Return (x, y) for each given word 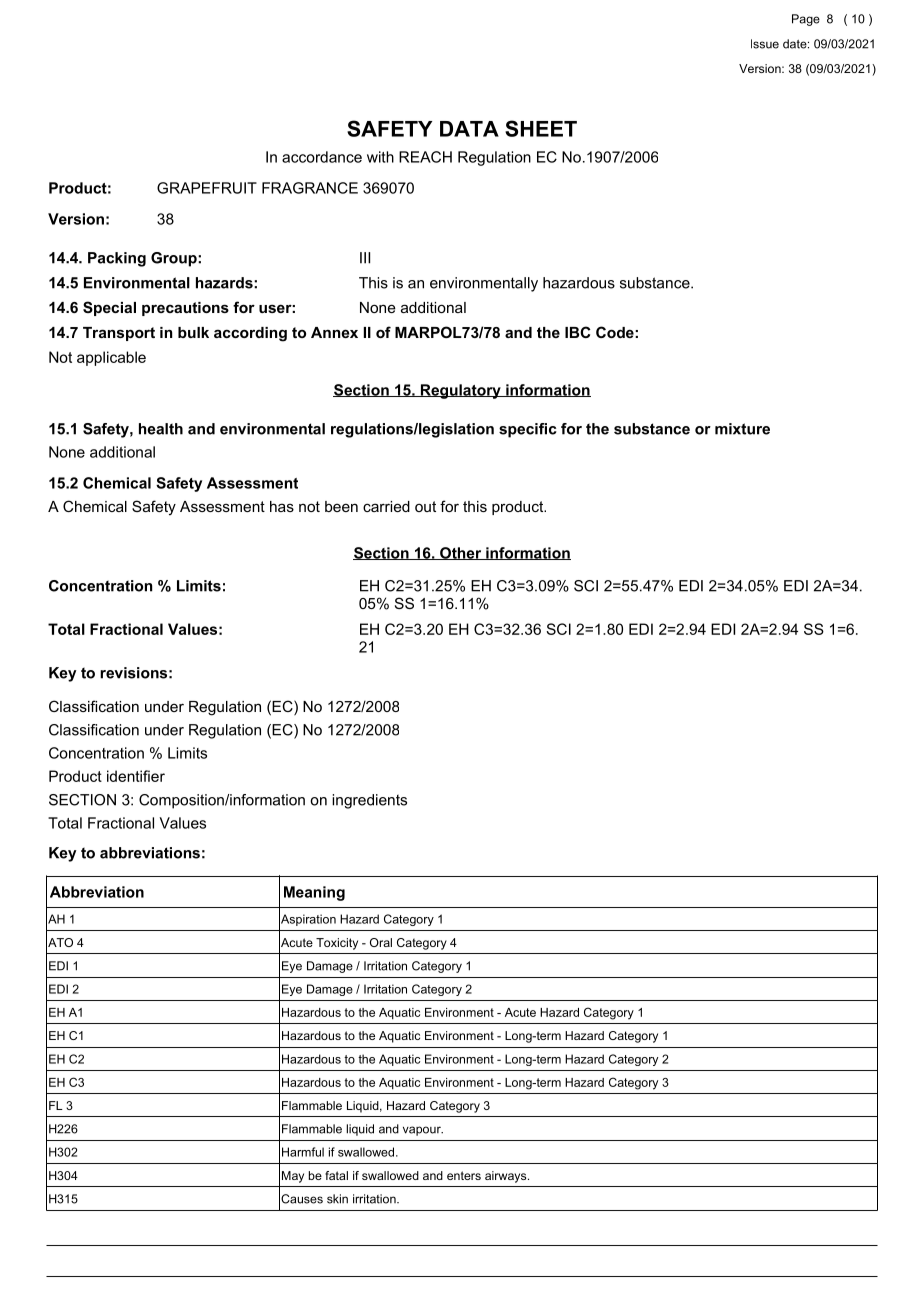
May (293, 1177)
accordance (322, 157)
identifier (136, 776)
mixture (742, 429)
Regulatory (460, 391)
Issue (765, 44)
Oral (381, 942)
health (161, 429)
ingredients (369, 801)
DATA (469, 129)
